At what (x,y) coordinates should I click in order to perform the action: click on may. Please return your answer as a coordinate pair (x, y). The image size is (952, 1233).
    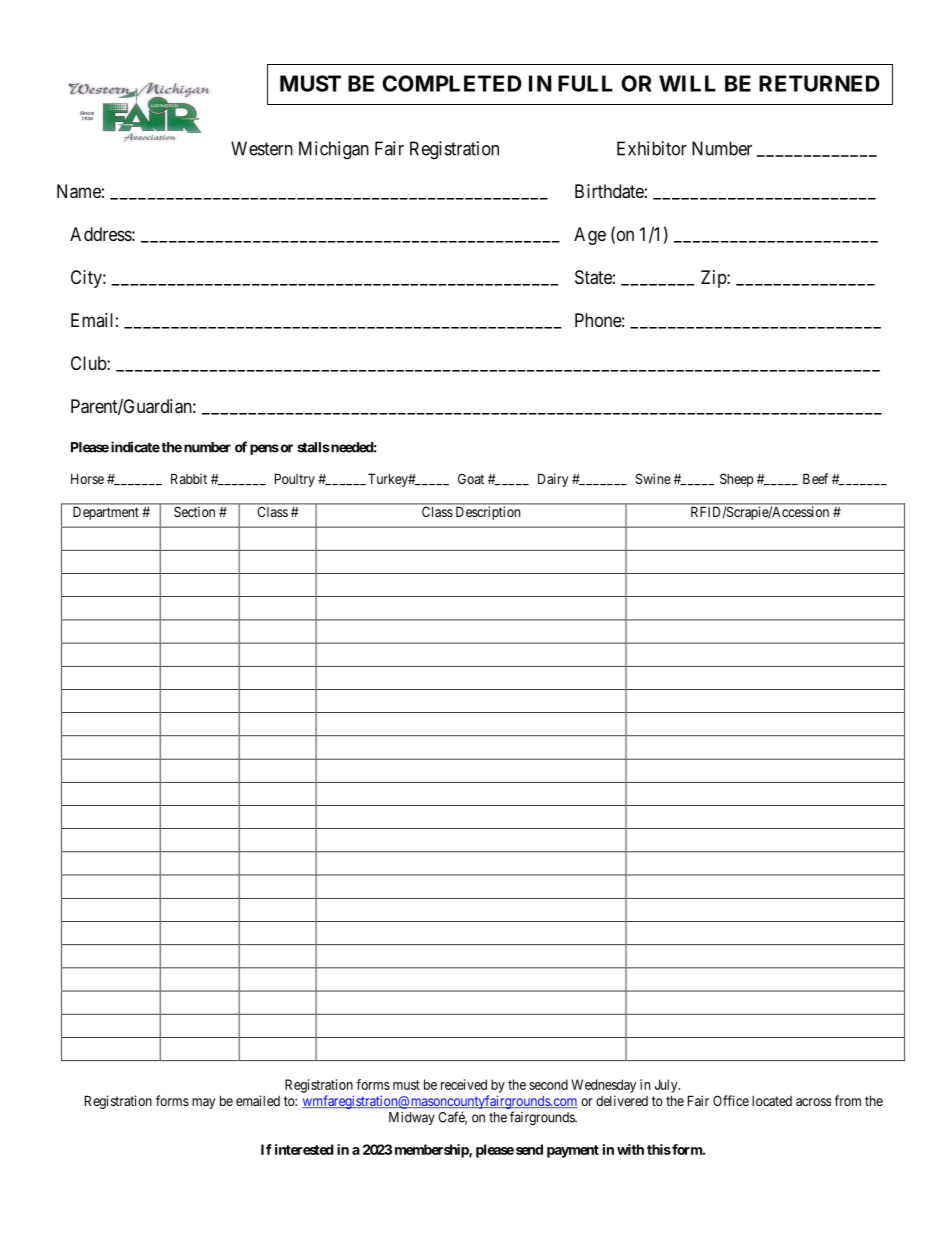
    Looking at the image, I should click on (204, 1103).
